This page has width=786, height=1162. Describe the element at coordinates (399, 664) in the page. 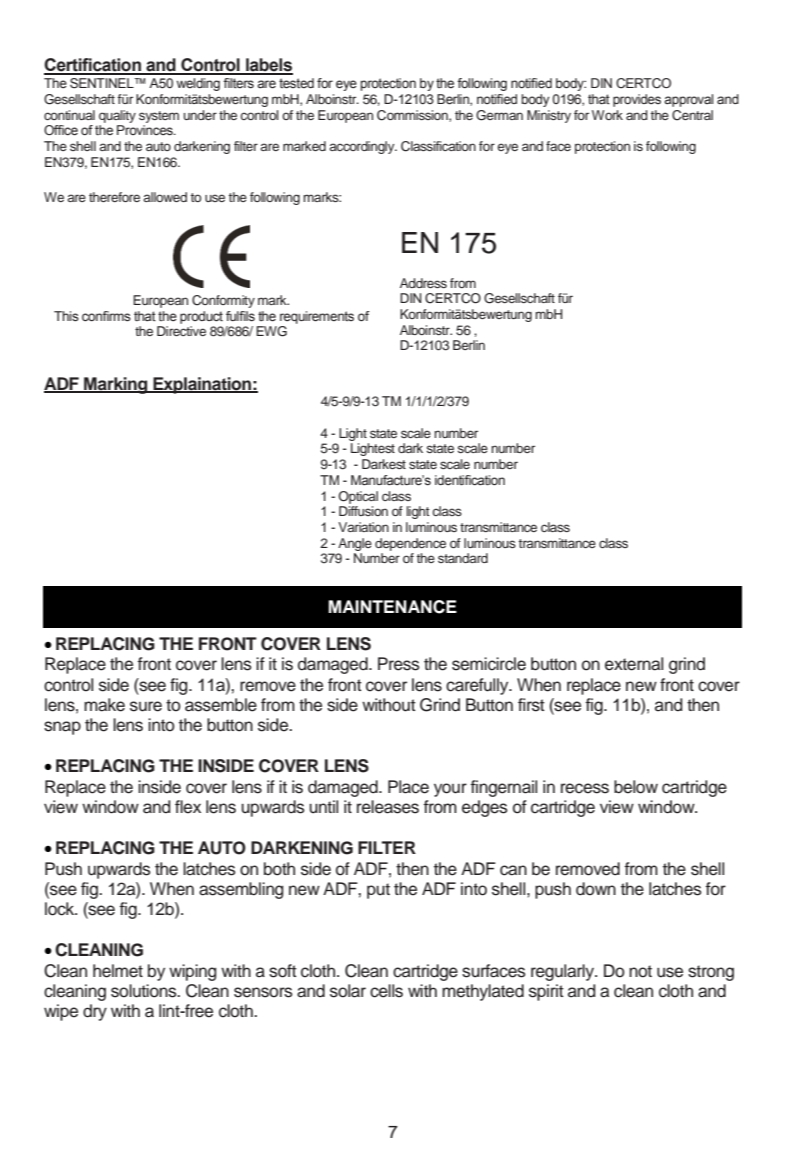

I see `Press` at that location.
